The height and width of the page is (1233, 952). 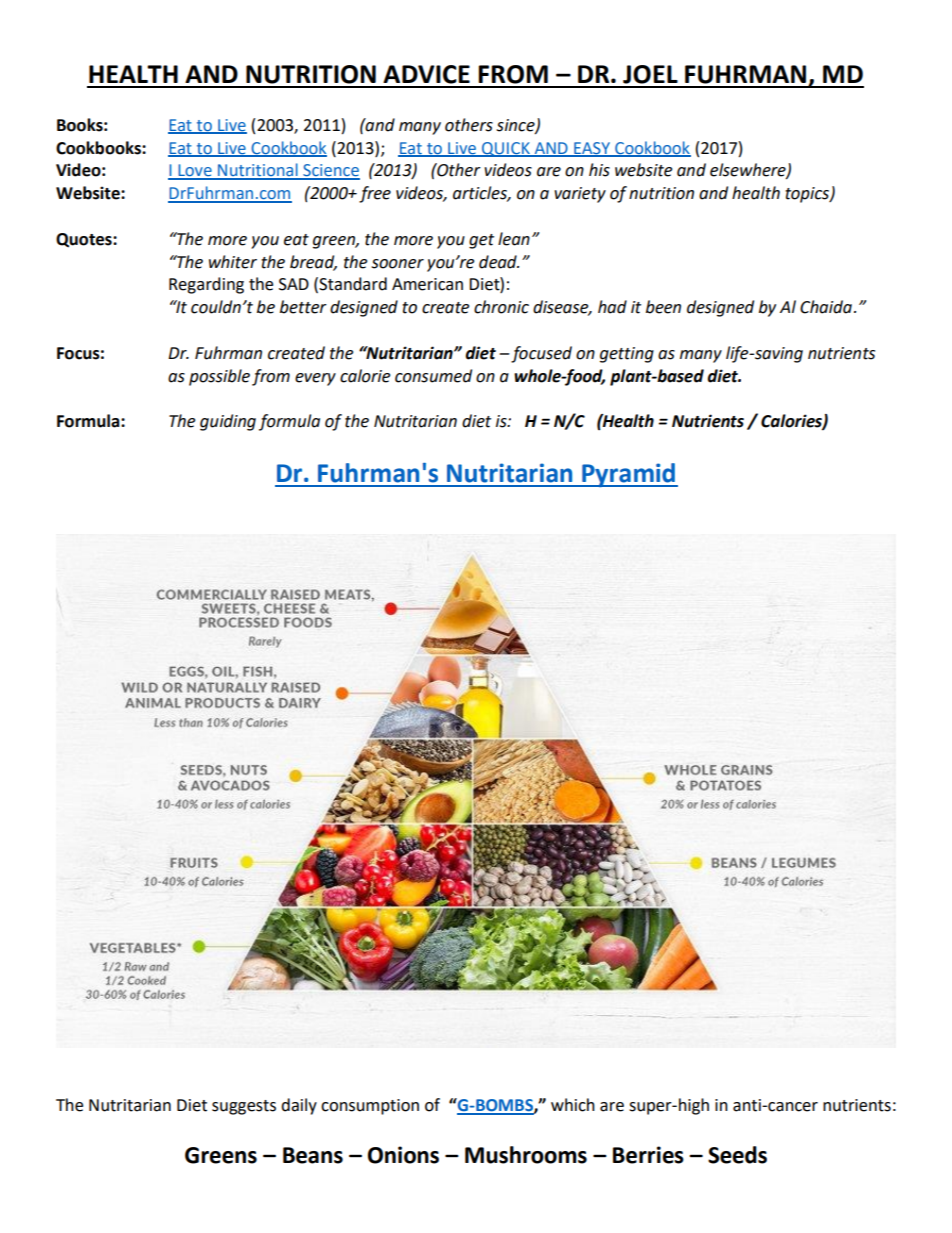 I want to click on consumption, so click(x=370, y=1107).
